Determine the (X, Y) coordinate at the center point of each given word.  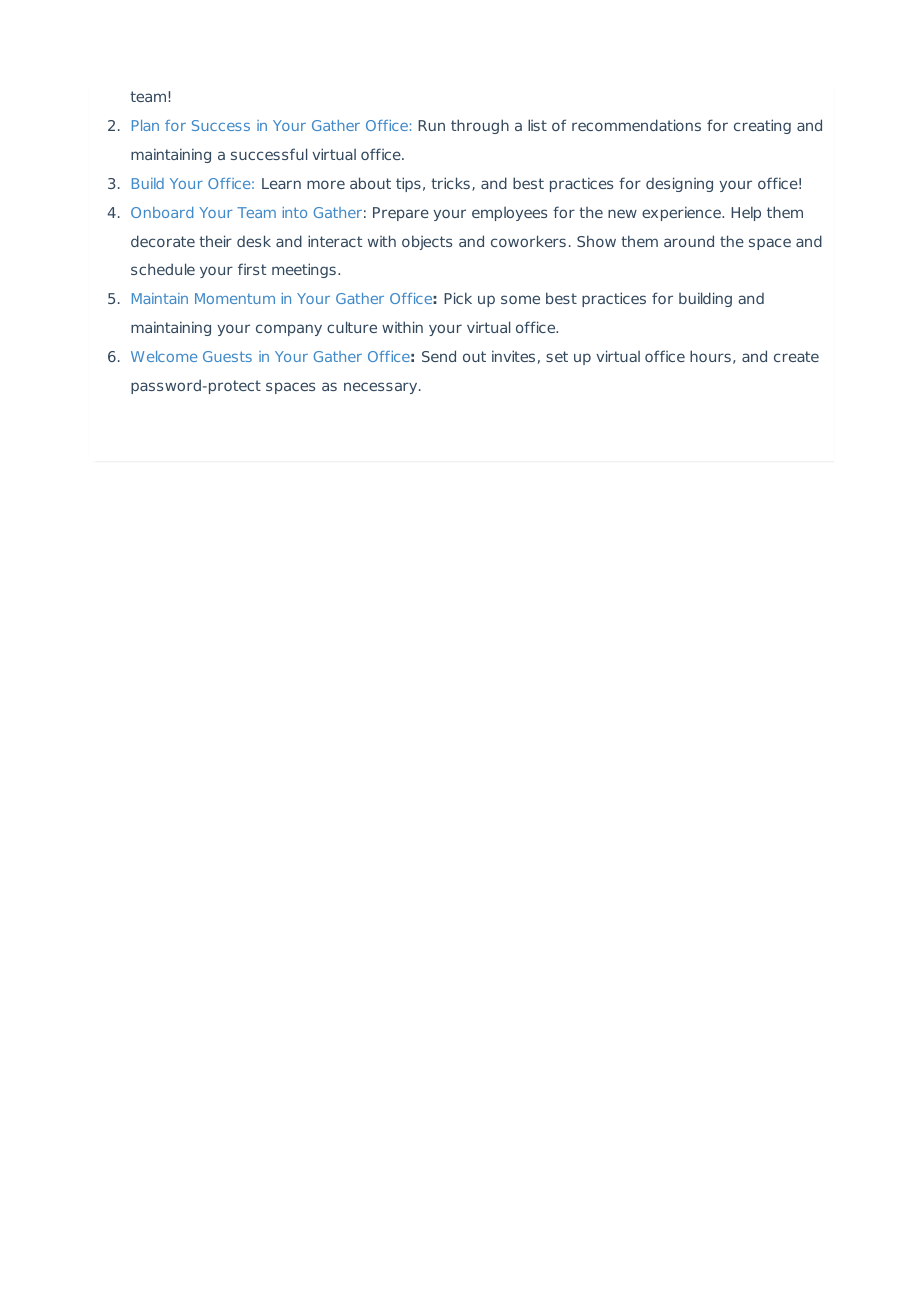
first (252, 269)
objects (427, 242)
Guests (227, 356)
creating (762, 126)
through (480, 126)
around (689, 241)
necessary (382, 388)
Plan (145, 125)
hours (710, 356)
